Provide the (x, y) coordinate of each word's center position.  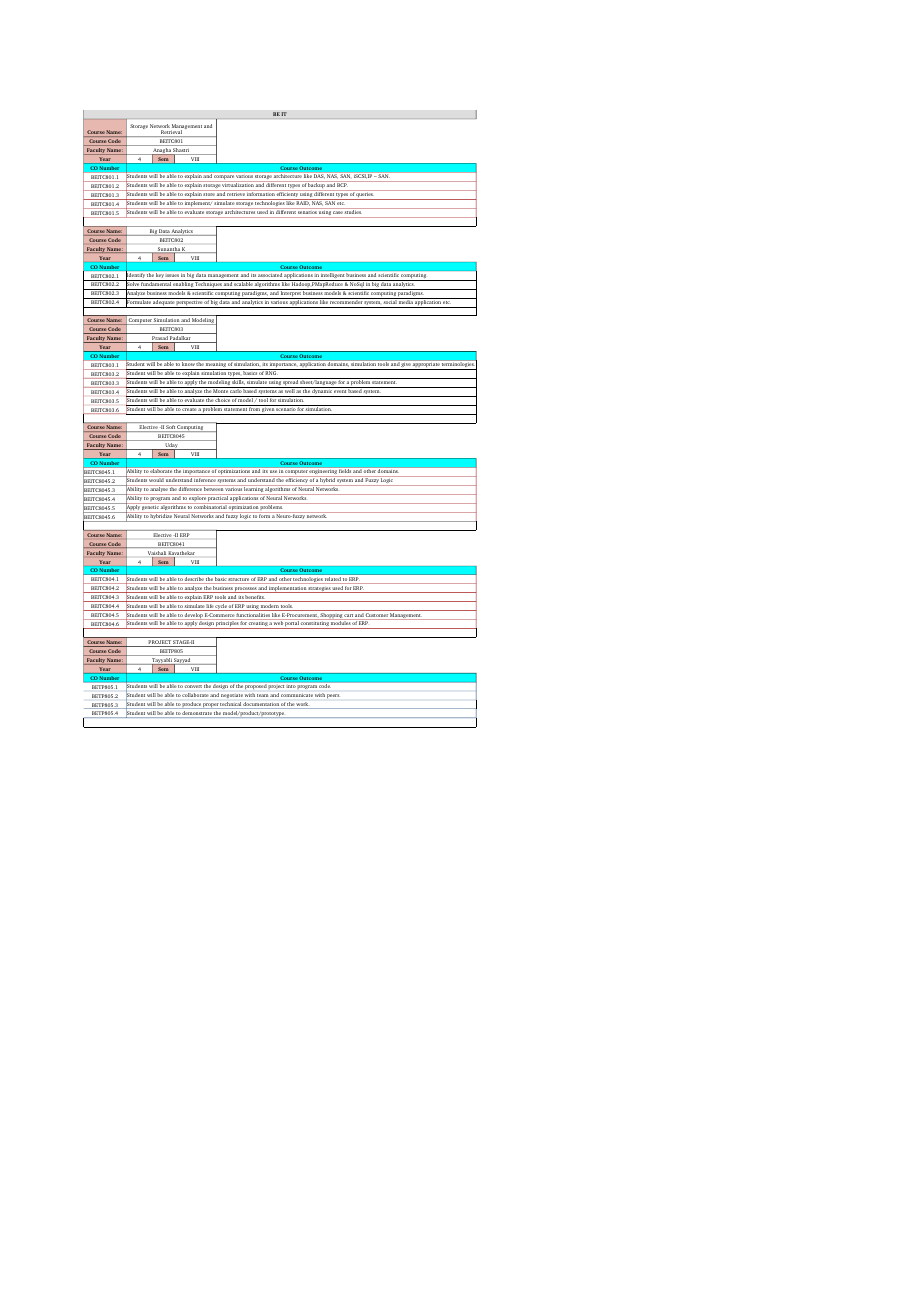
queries (365, 196)
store (209, 194)
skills (238, 381)
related (333, 579)
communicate (297, 695)
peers (333, 696)
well (290, 390)
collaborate (195, 695)
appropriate (426, 366)
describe (194, 579)
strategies (319, 590)
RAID (303, 203)
